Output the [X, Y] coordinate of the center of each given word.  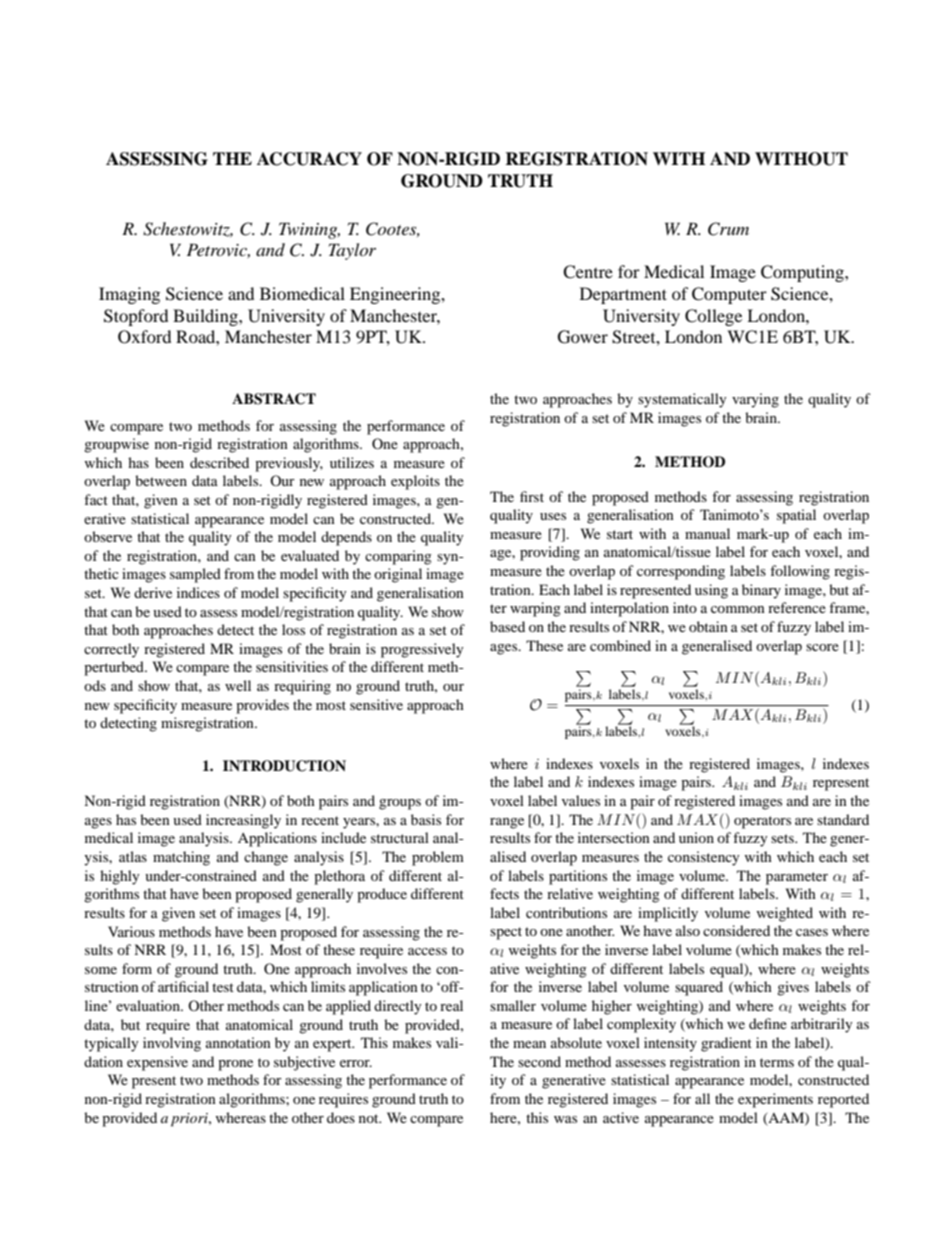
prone [235, 1065]
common [738, 609]
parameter [797, 878]
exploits [415, 482]
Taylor [352, 251]
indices [198, 592]
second [539, 1061]
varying [755, 400]
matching [181, 858]
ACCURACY [309, 159]
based [507, 626]
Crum [728, 229]
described [219, 462]
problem [438, 858]
